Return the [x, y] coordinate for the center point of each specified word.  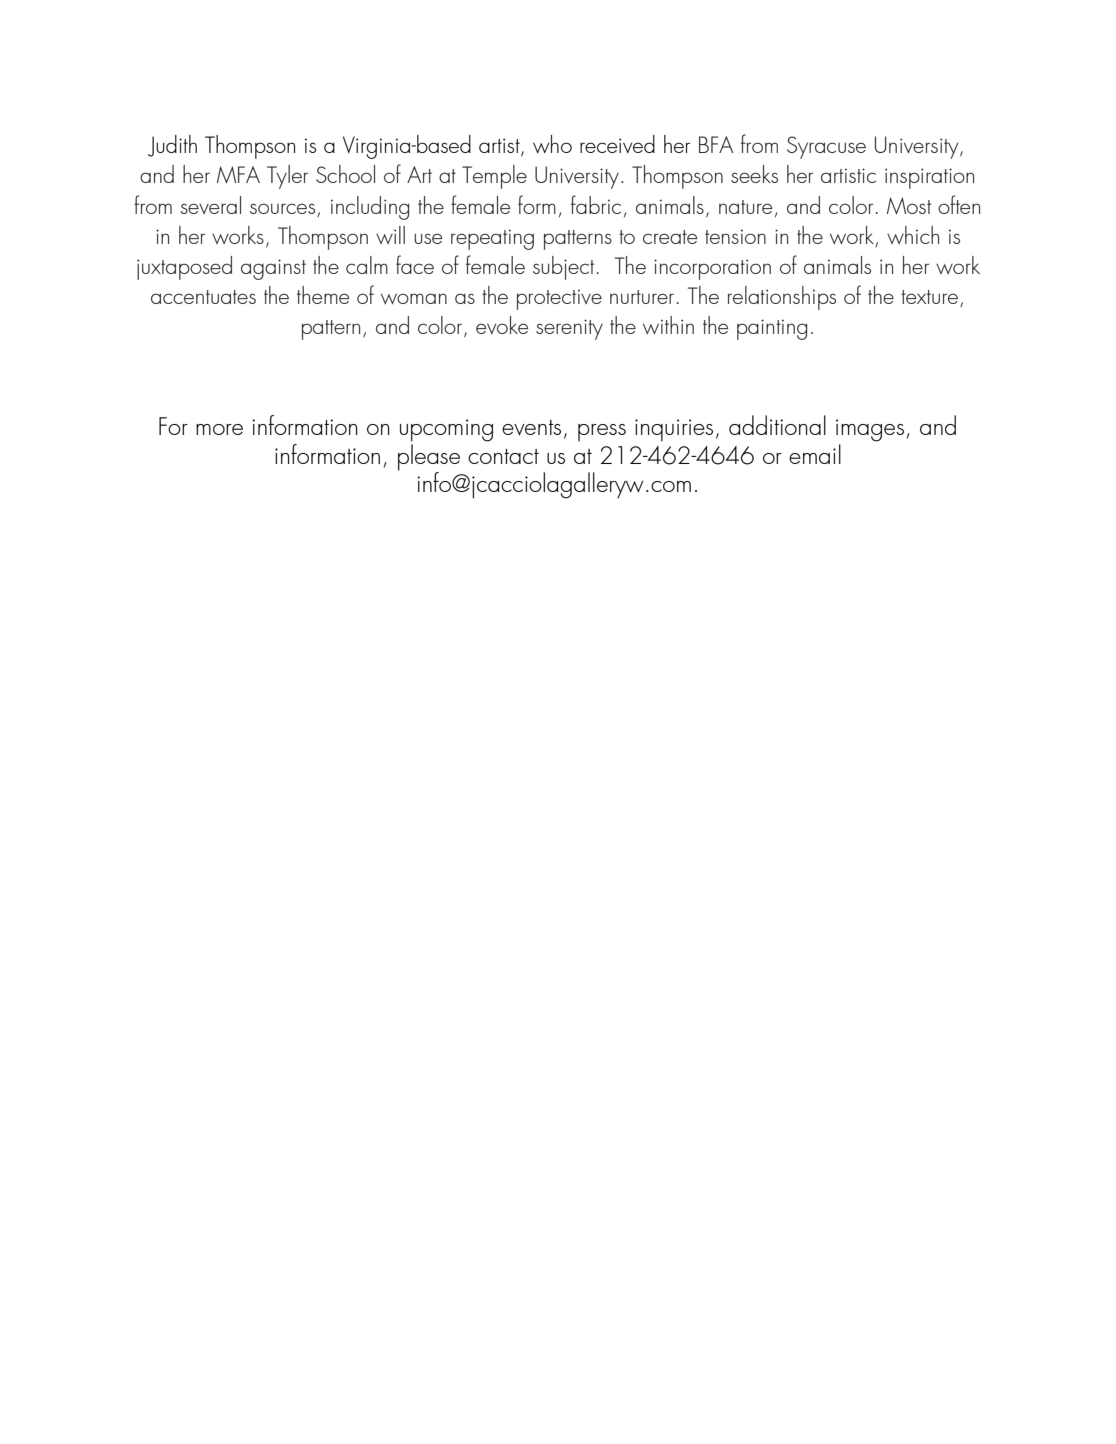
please [429, 458]
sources [282, 208]
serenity [569, 329]
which [913, 235]
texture [931, 298]
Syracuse [826, 147]
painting [772, 329]
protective [559, 299]
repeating [492, 239]
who [552, 144]
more [219, 429]
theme [323, 295]
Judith [172, 146]
